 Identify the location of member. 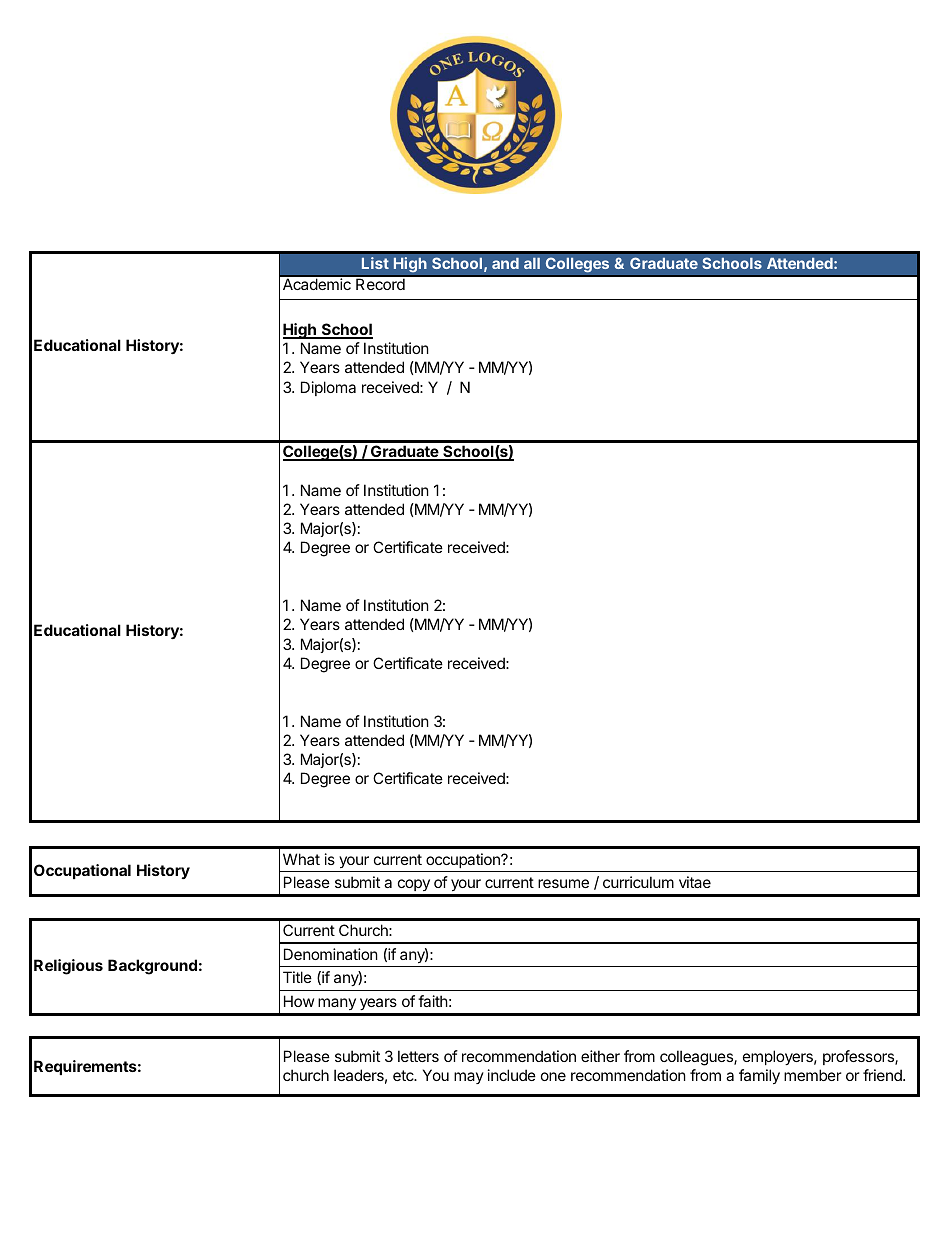
(813, 1075).
